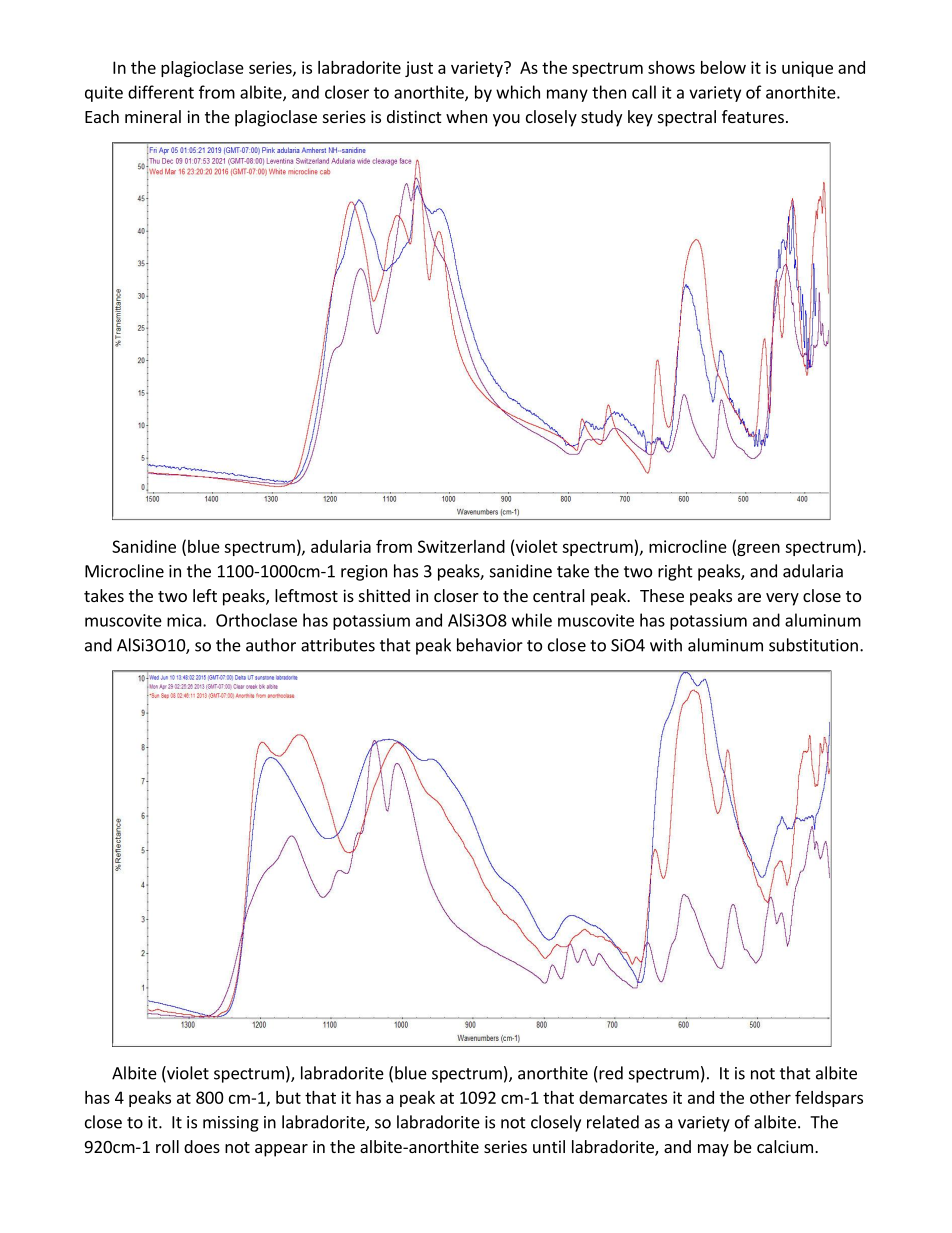 The height and width of the page is (1233, 952). What do you see at coordinates (461, 546) in the page?
I see `Switzerland` at bounding box center [461, 546].
